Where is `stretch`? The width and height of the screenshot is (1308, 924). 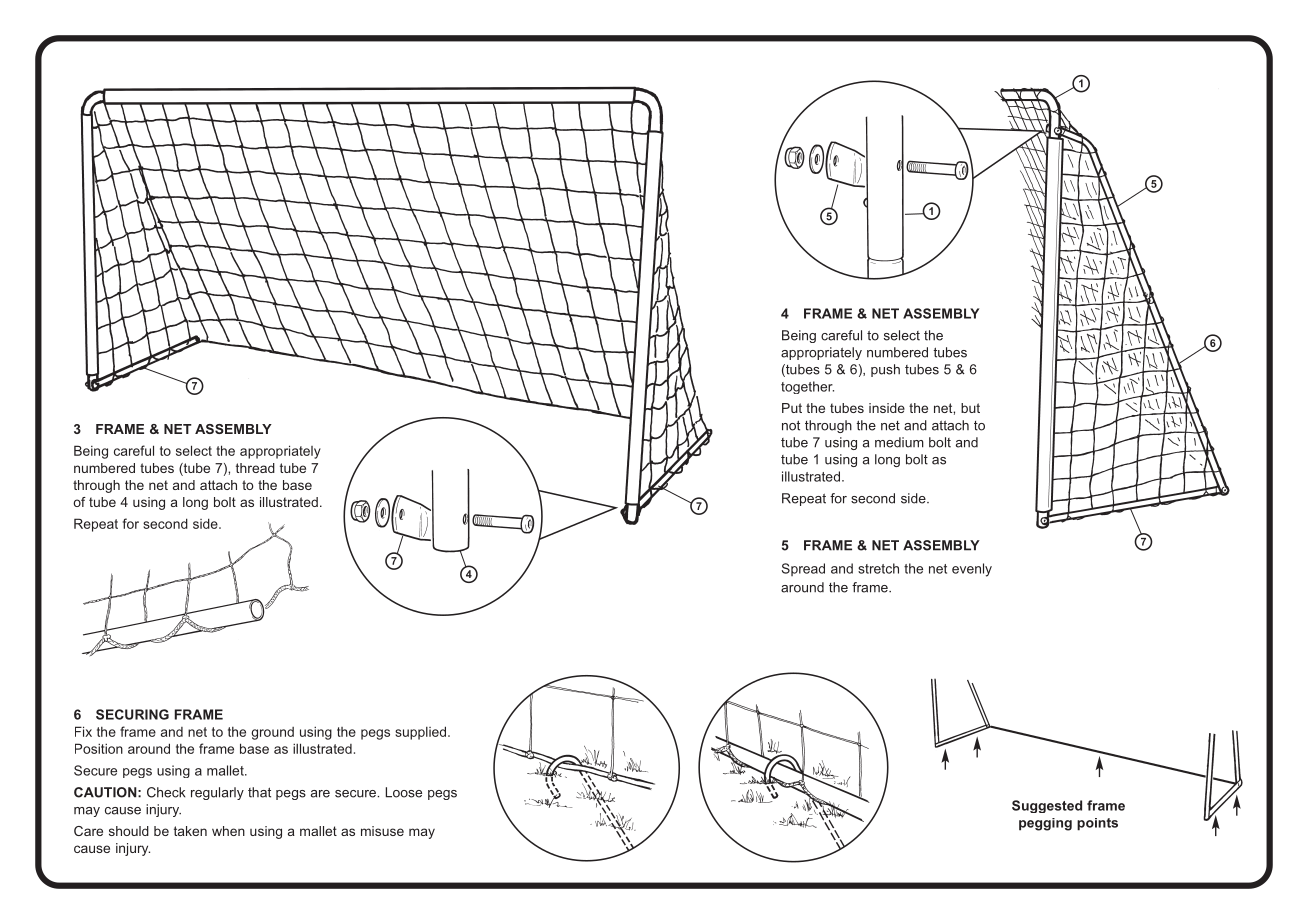
stretch is located at coordinates (878, 568).
